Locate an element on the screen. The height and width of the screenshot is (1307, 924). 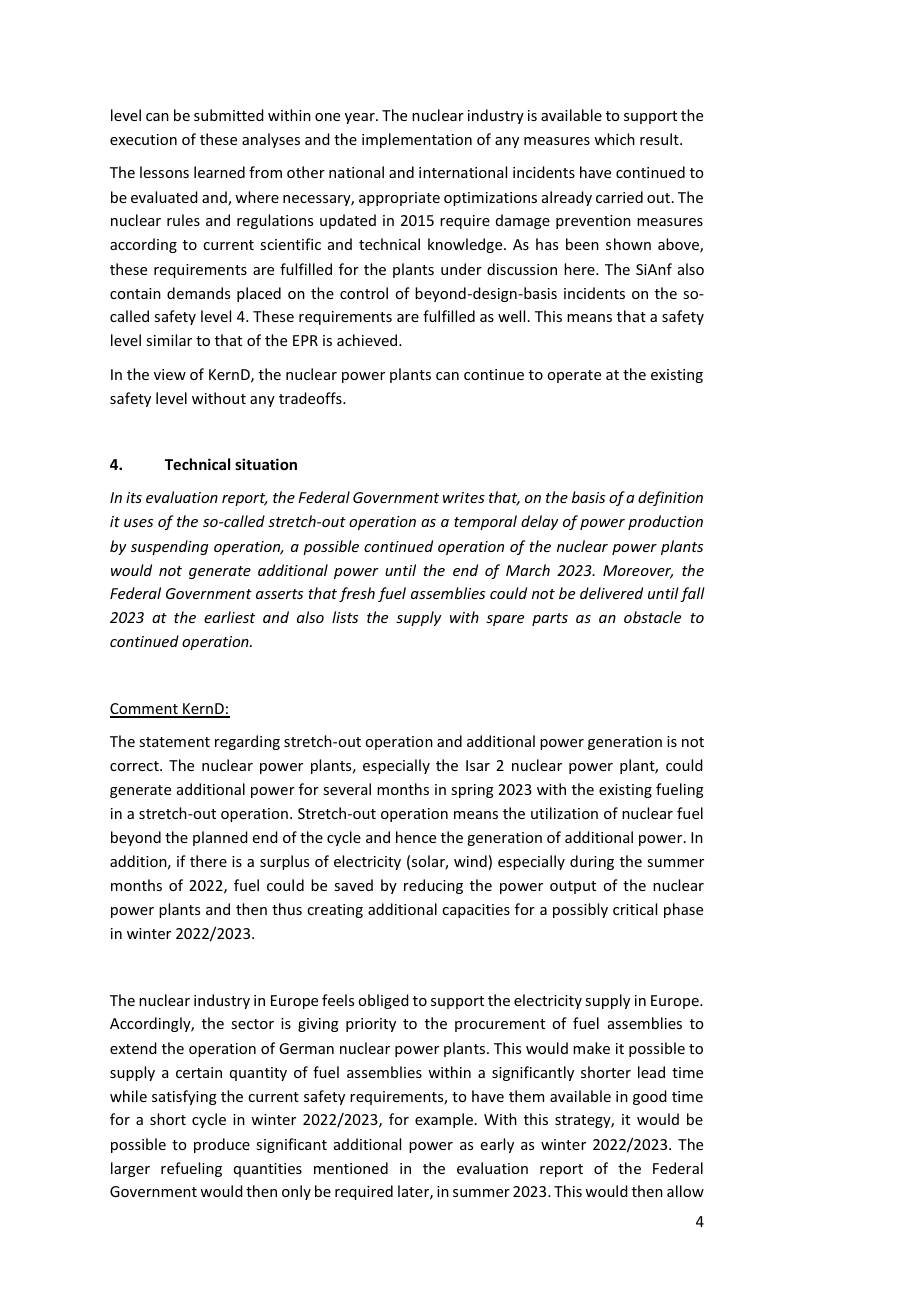
definition is located at coordinates (670, 498).
